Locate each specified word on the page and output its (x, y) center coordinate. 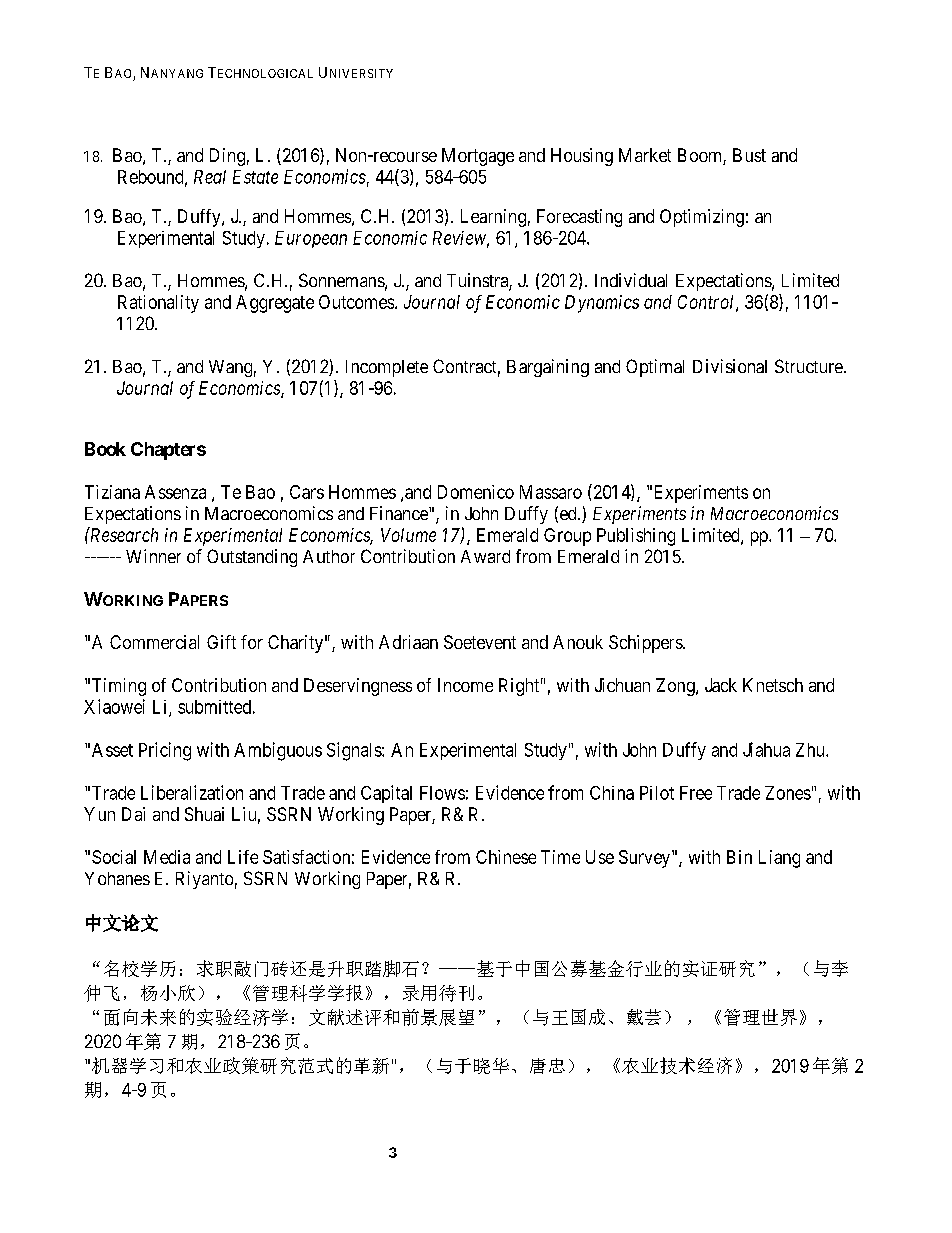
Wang (230, 368)
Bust (749, 155)
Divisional (730, 366)
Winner (153, 556)
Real (210, 177)
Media (167, 857)
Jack (721, 685)
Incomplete (387, 368)
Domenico (476, 492)
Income (465, 685)
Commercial (154, 642)
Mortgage (478, 157)
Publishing (636, 537)
